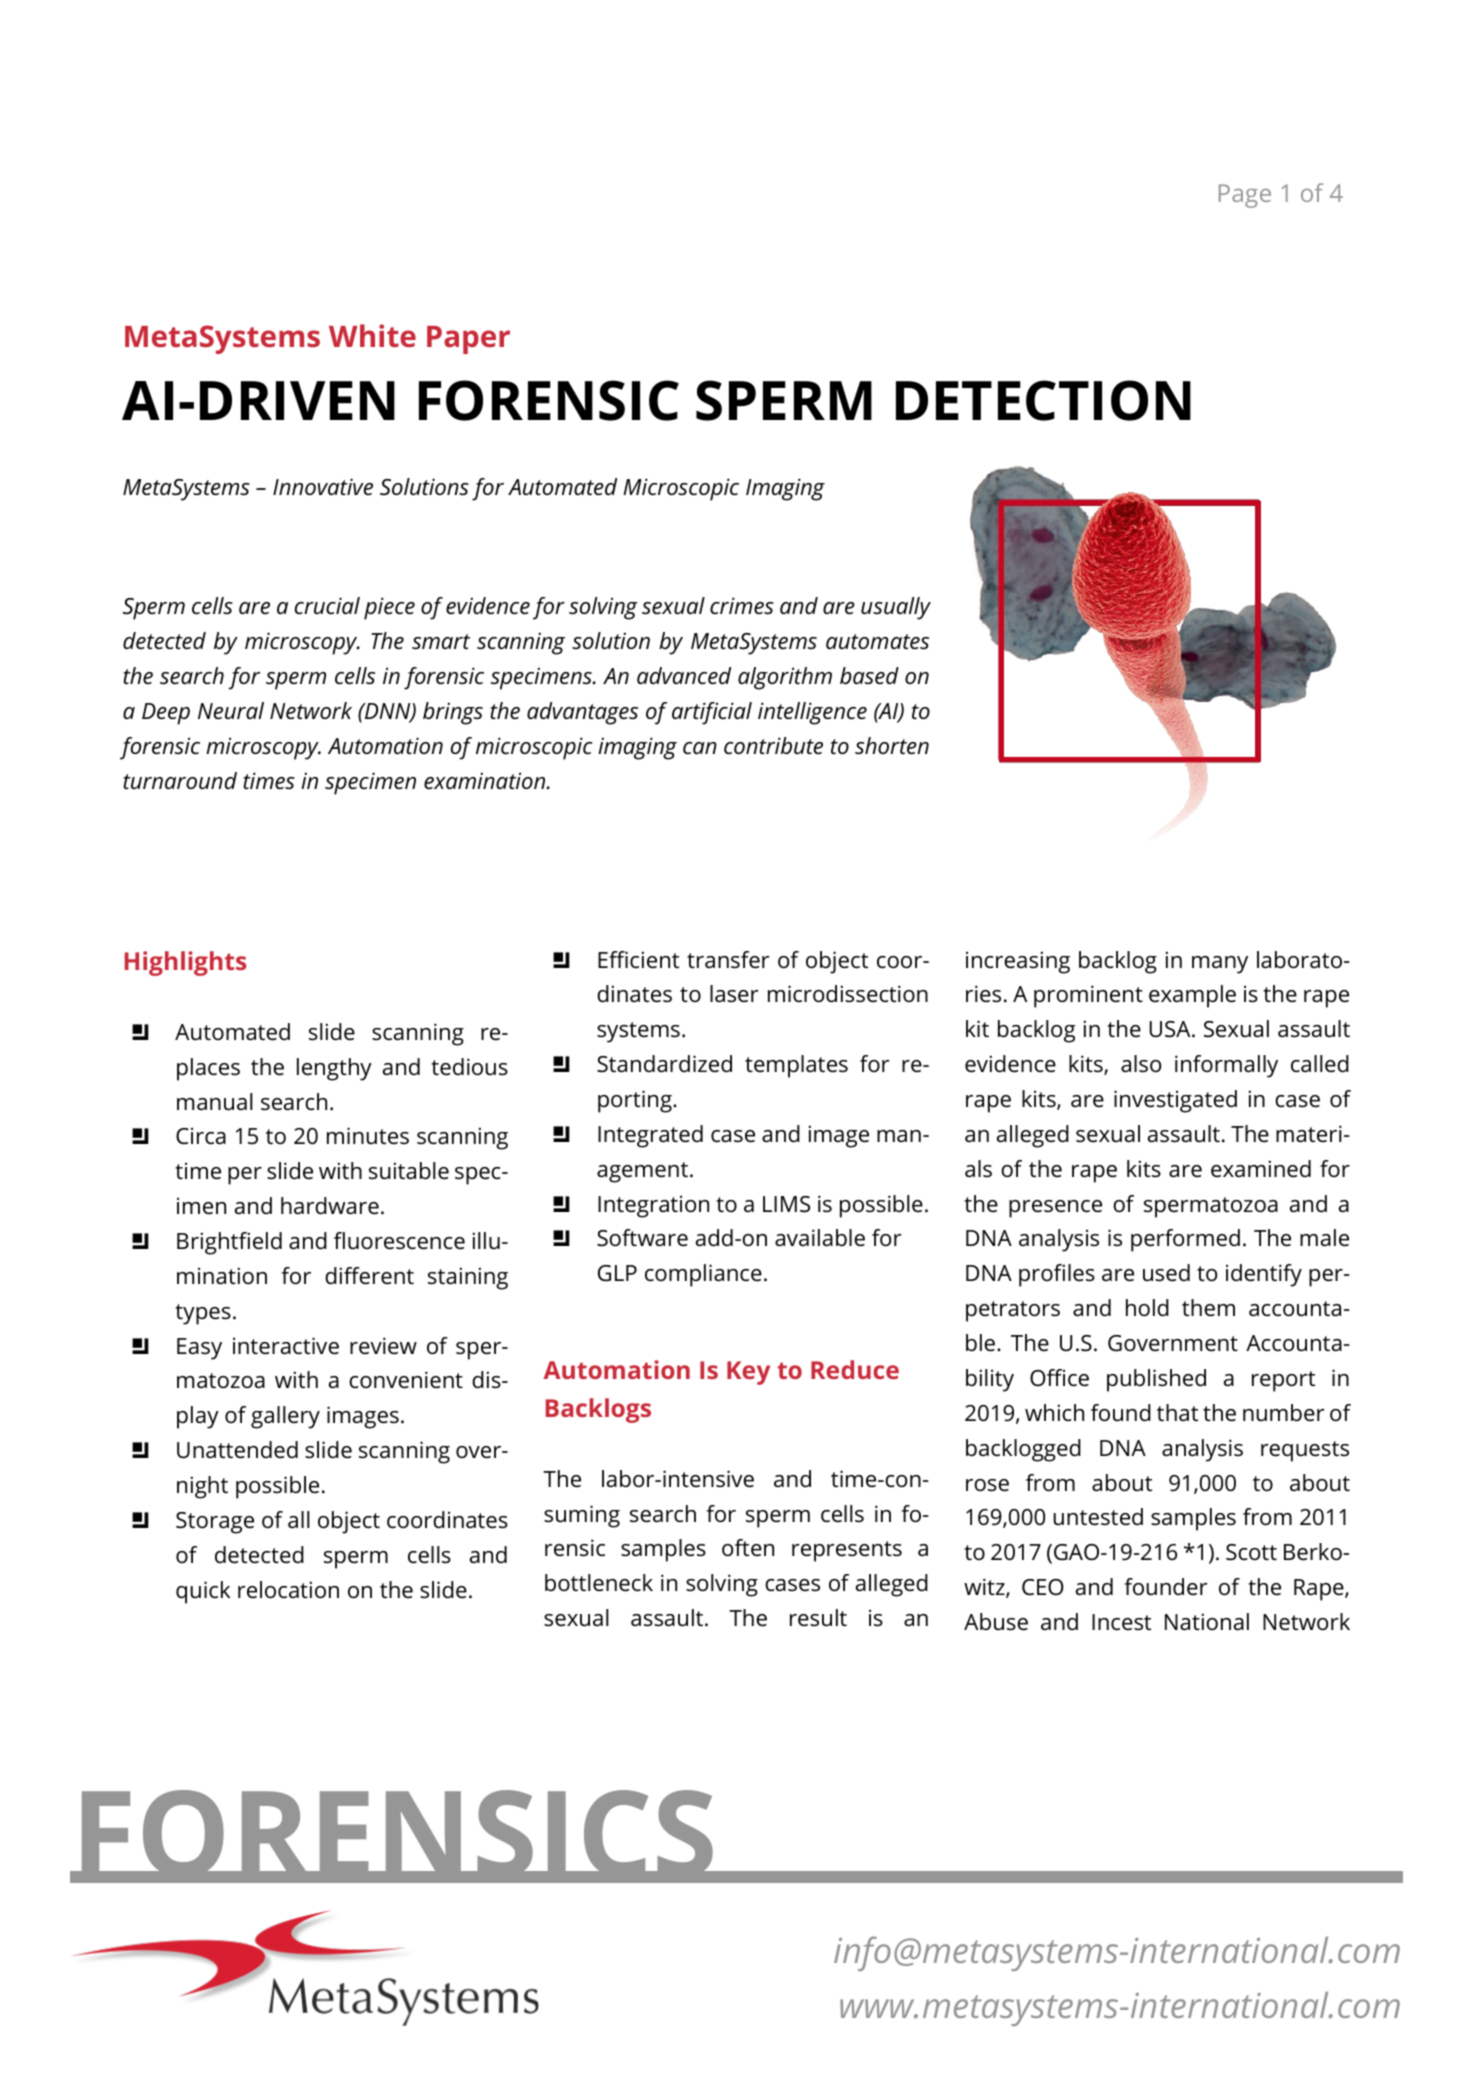 The image size is (1473, 2083). What do you see at coordinates (728, 960) in the document?
I see `transfer` at bounding box center [728, 960].
